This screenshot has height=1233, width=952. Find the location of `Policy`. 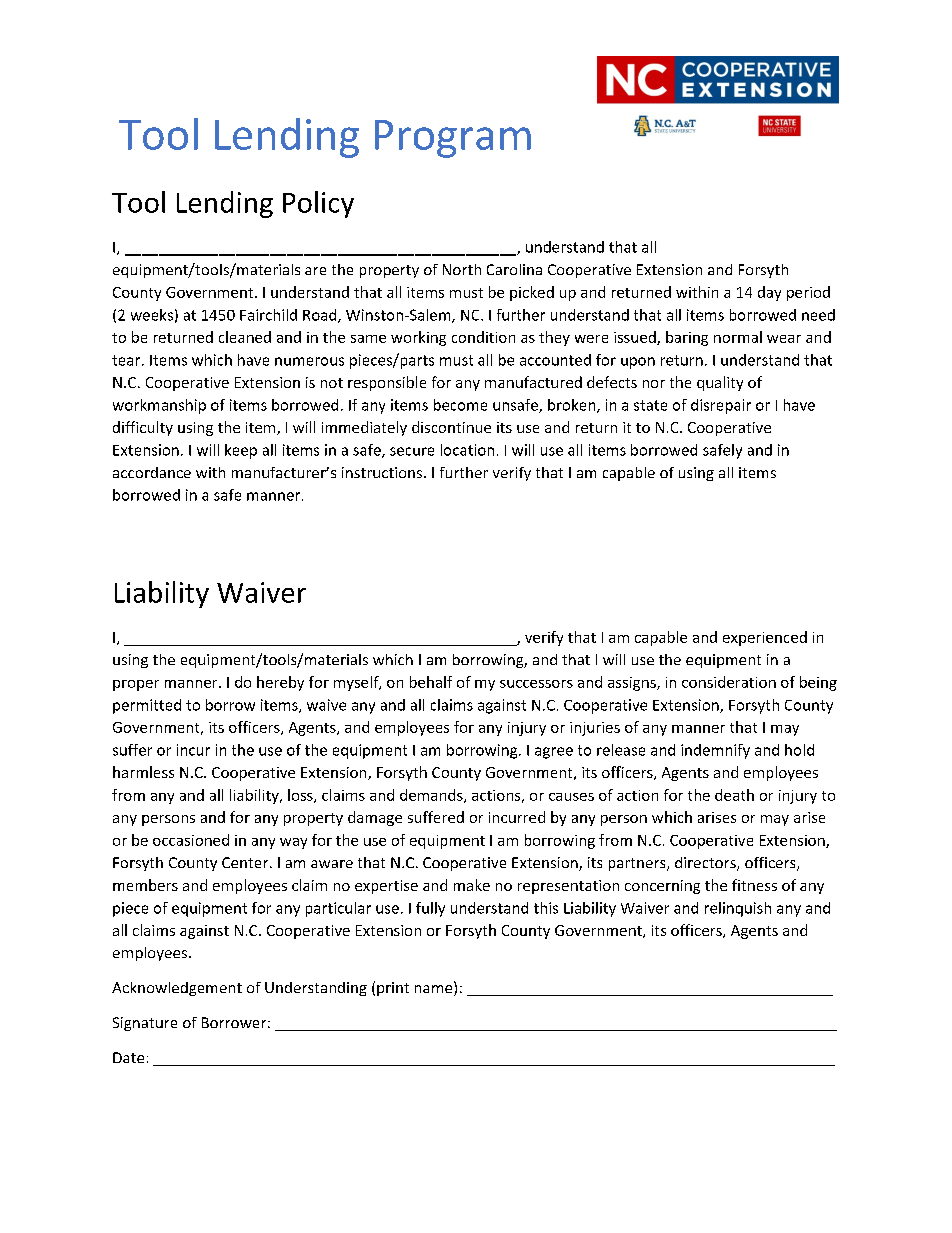

Policy is located at coordinates (318, 204).
